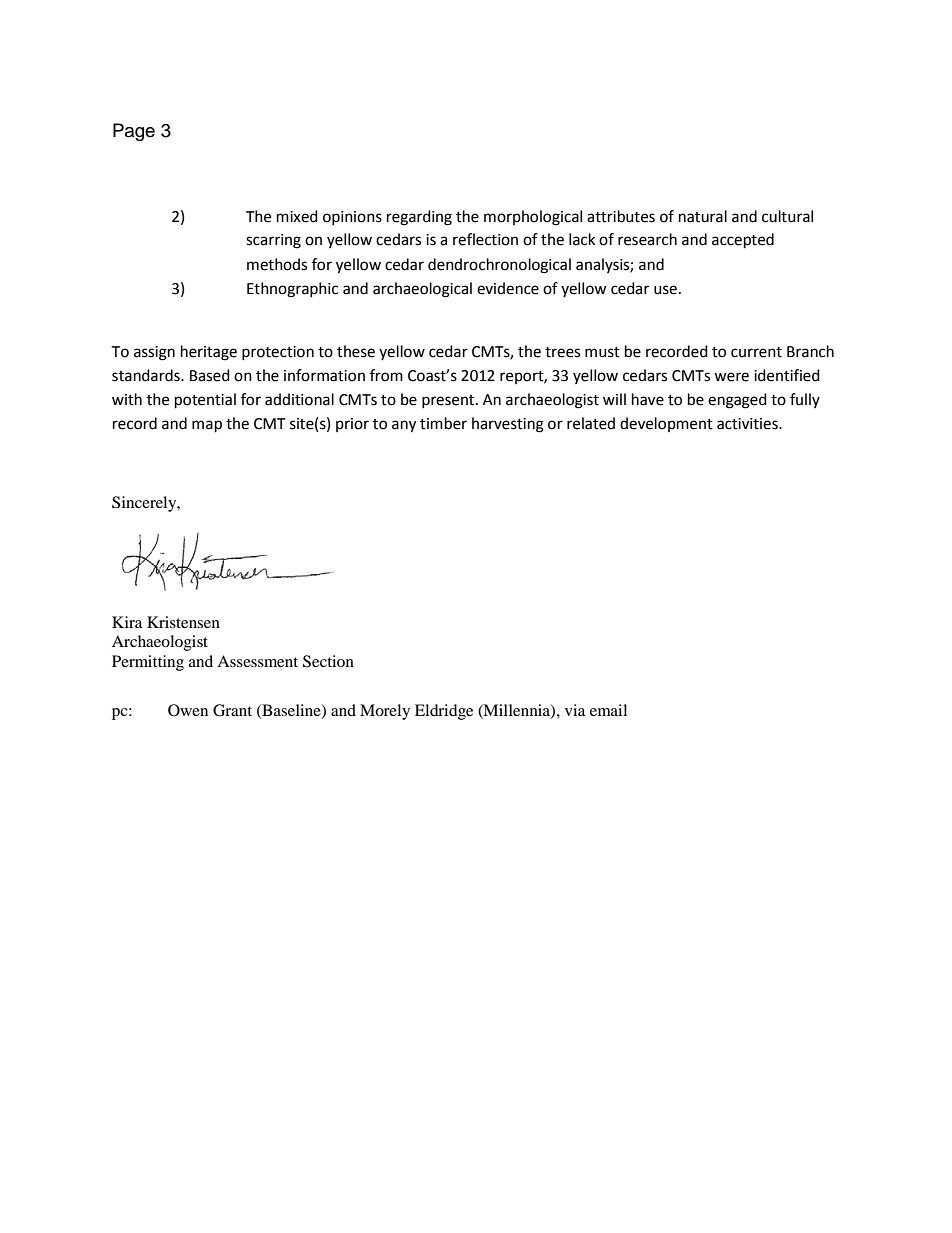  I want to click on natural, so click(703, 216).
